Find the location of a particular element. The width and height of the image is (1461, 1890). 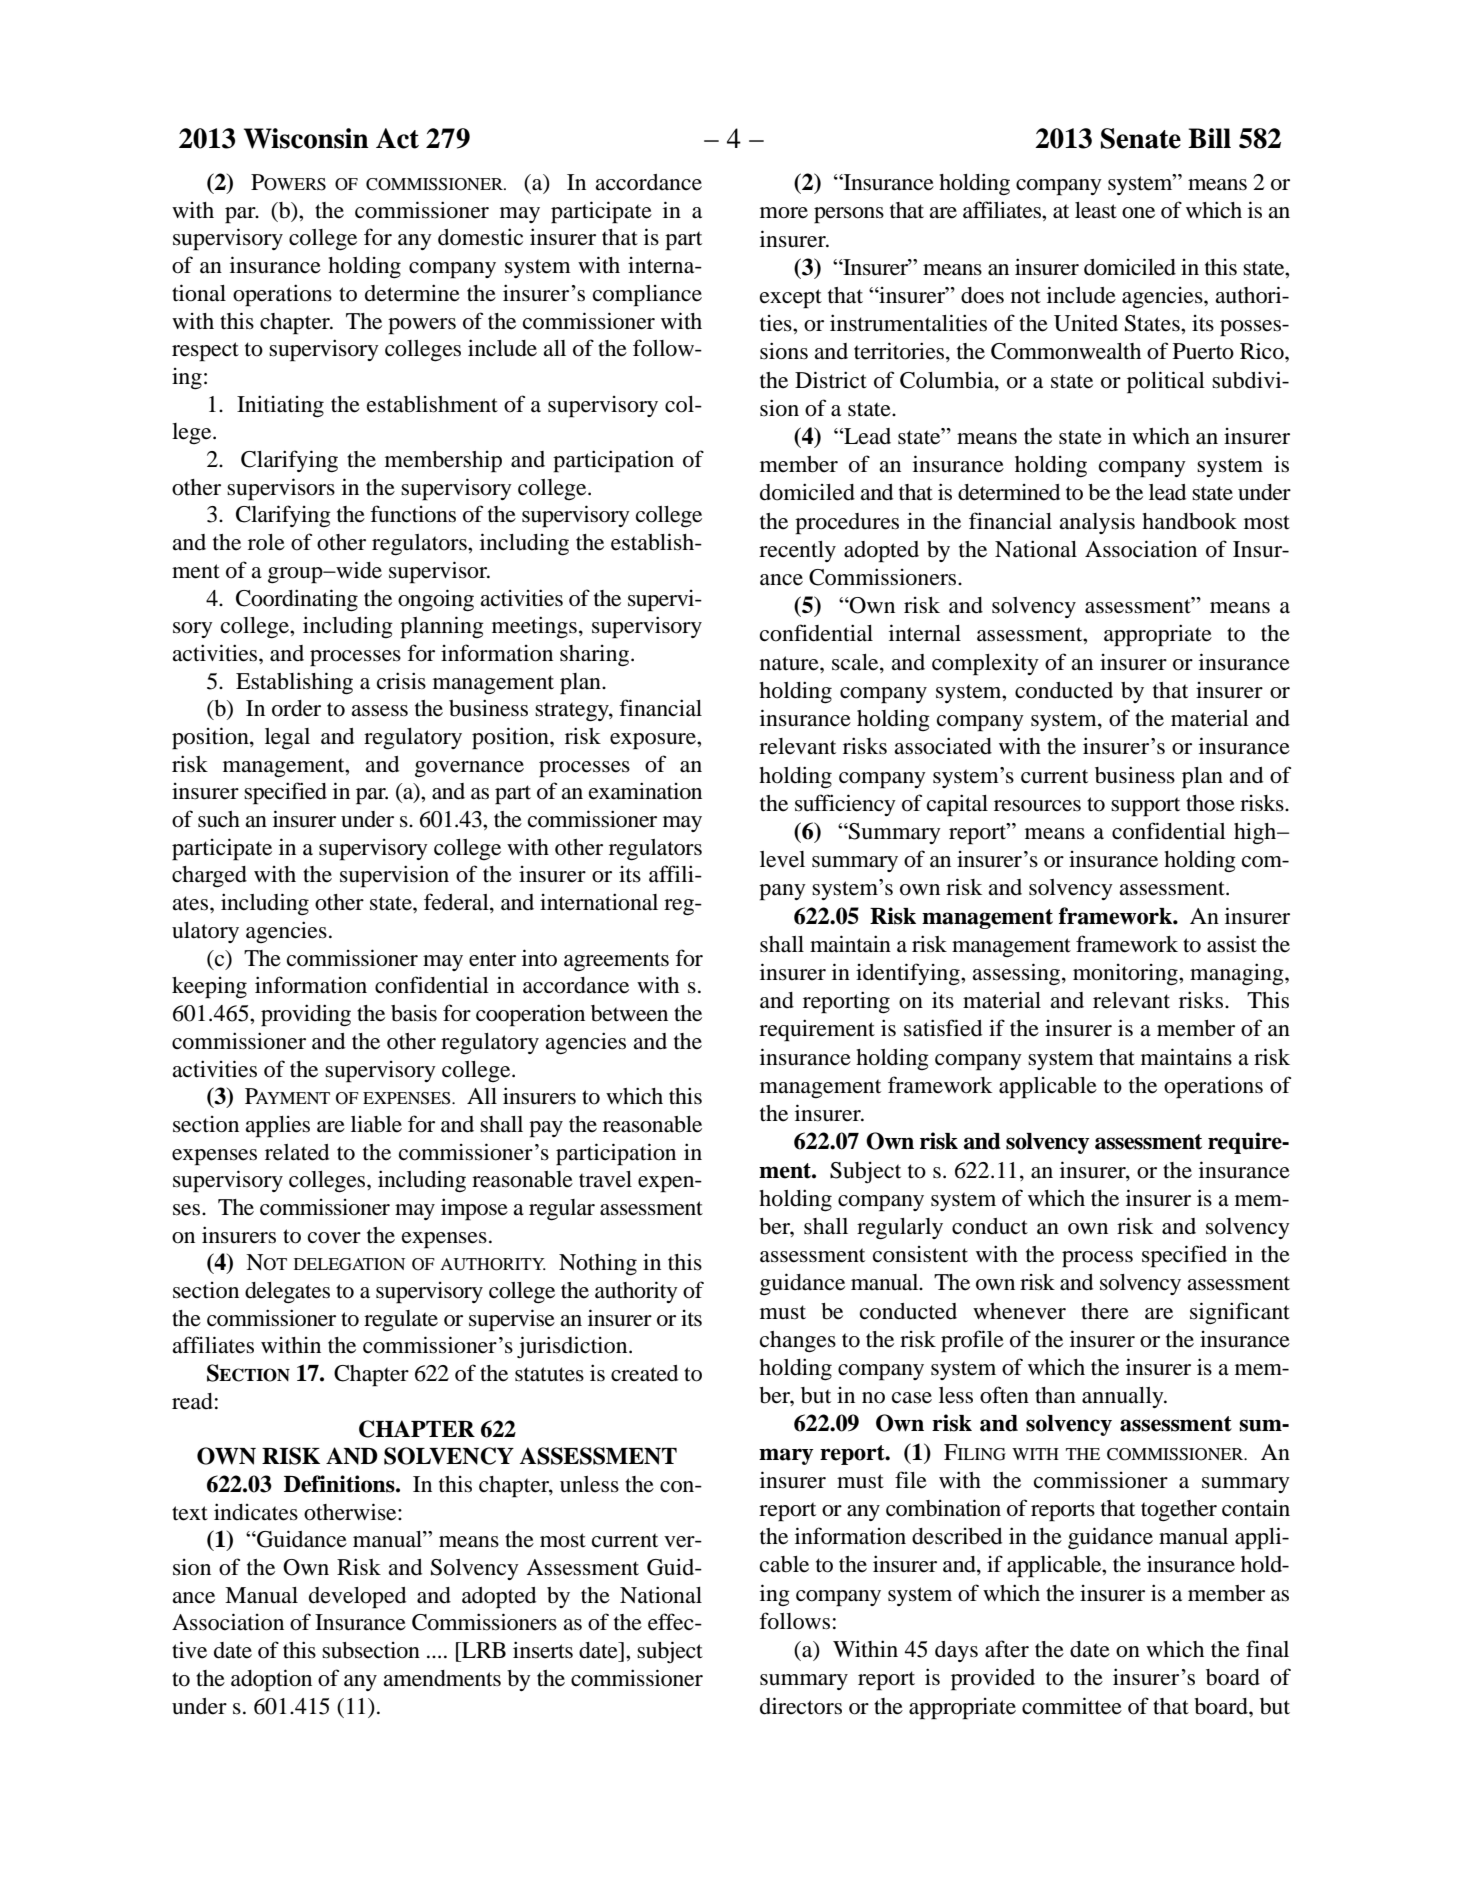

there is located at coordinates (1105, 1311).
